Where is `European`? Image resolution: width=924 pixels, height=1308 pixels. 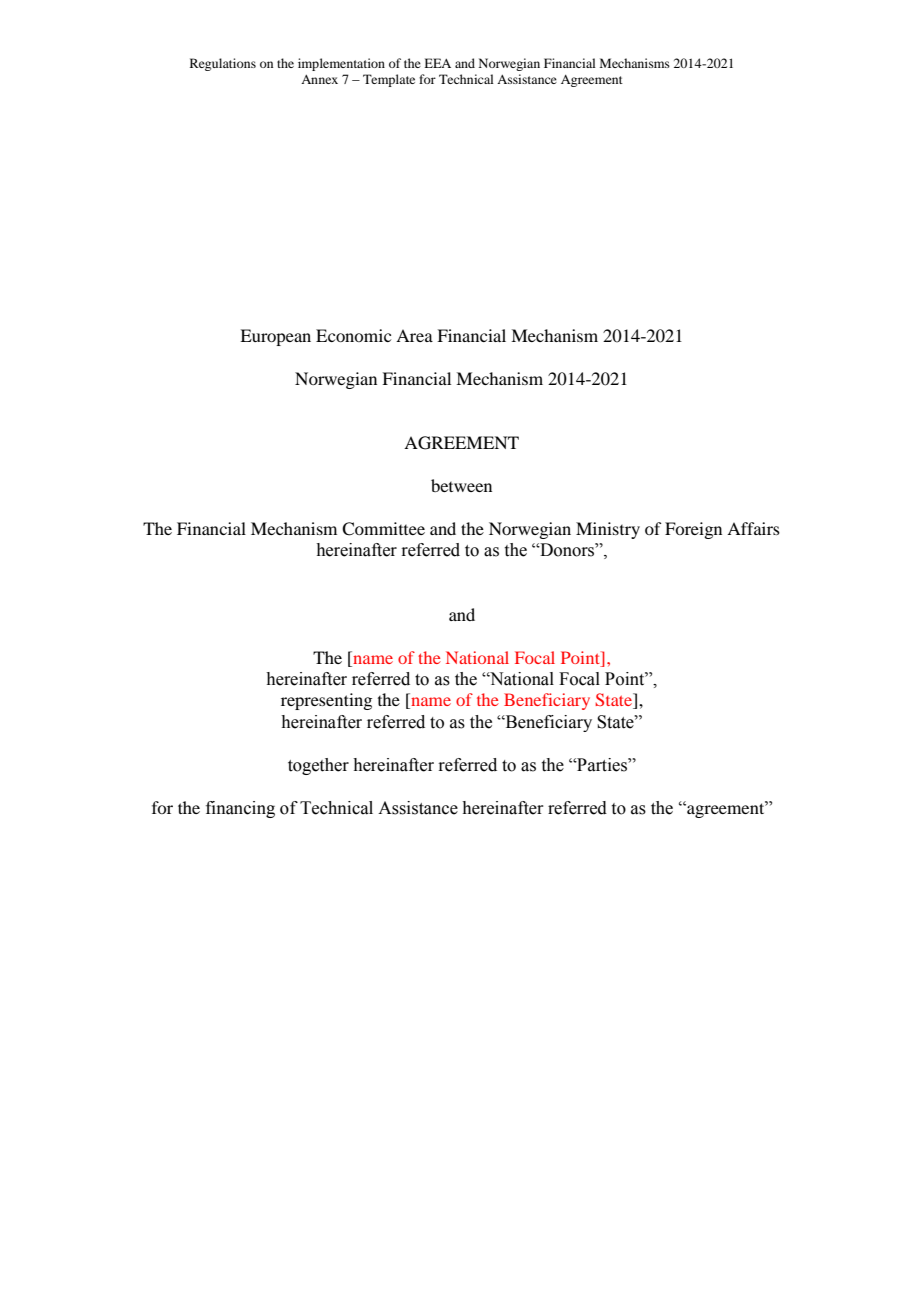
European is located at coordinates (275, 337).
